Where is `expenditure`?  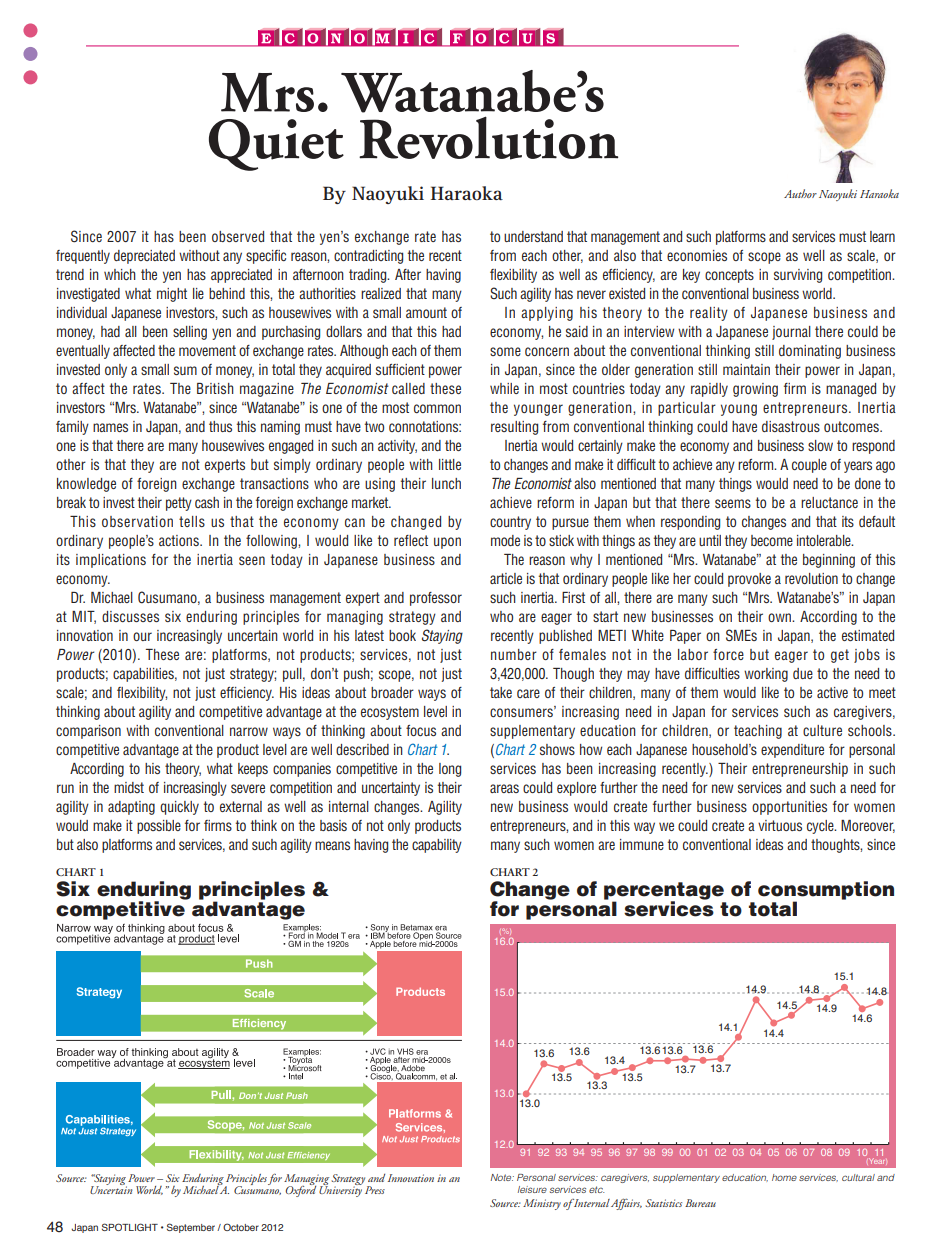 expenditure is located at coordinates (792, 751).
